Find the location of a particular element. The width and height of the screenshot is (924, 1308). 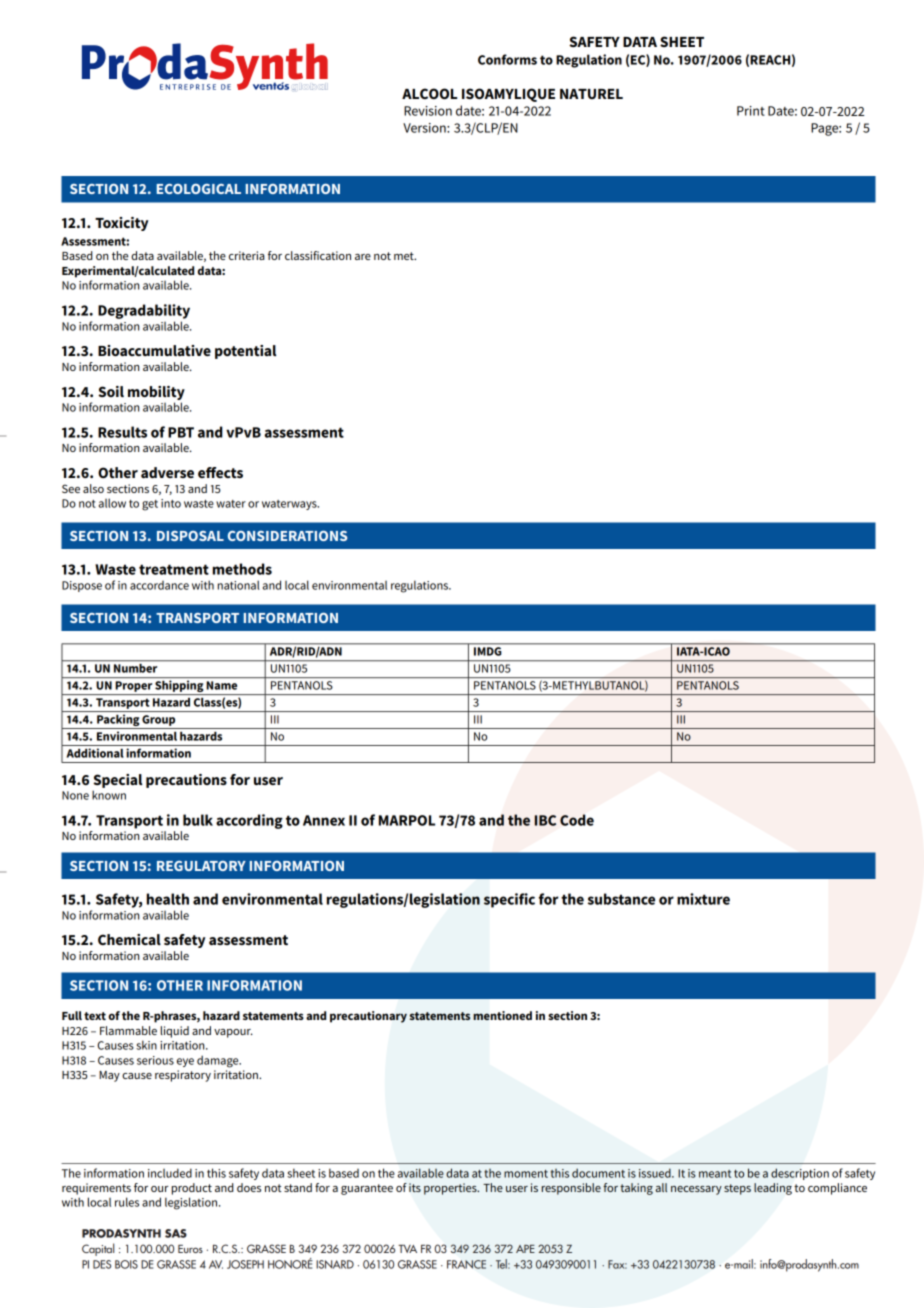

Print is located at coordinates (751, 111).
